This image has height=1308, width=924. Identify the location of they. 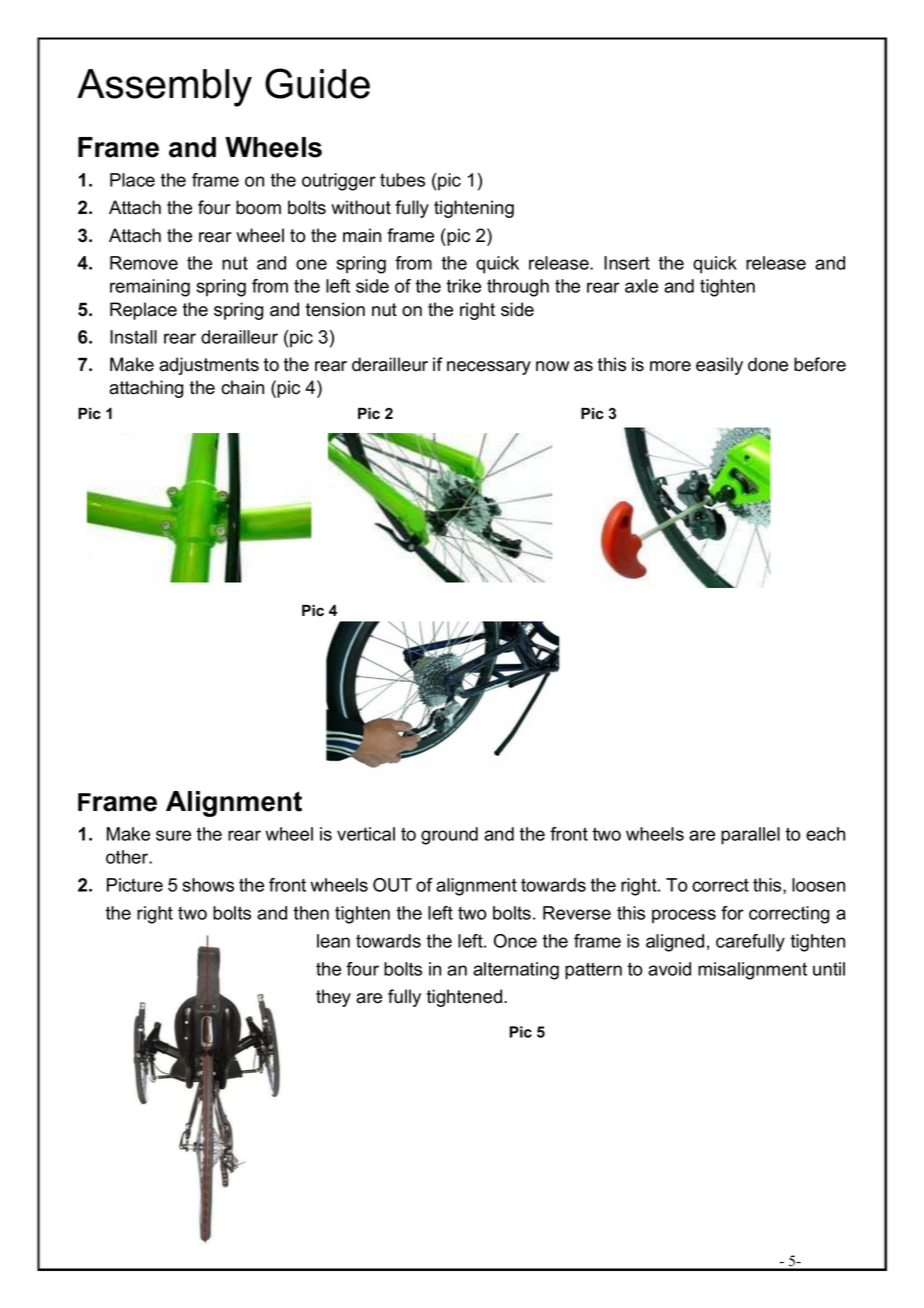
(333, 998).
